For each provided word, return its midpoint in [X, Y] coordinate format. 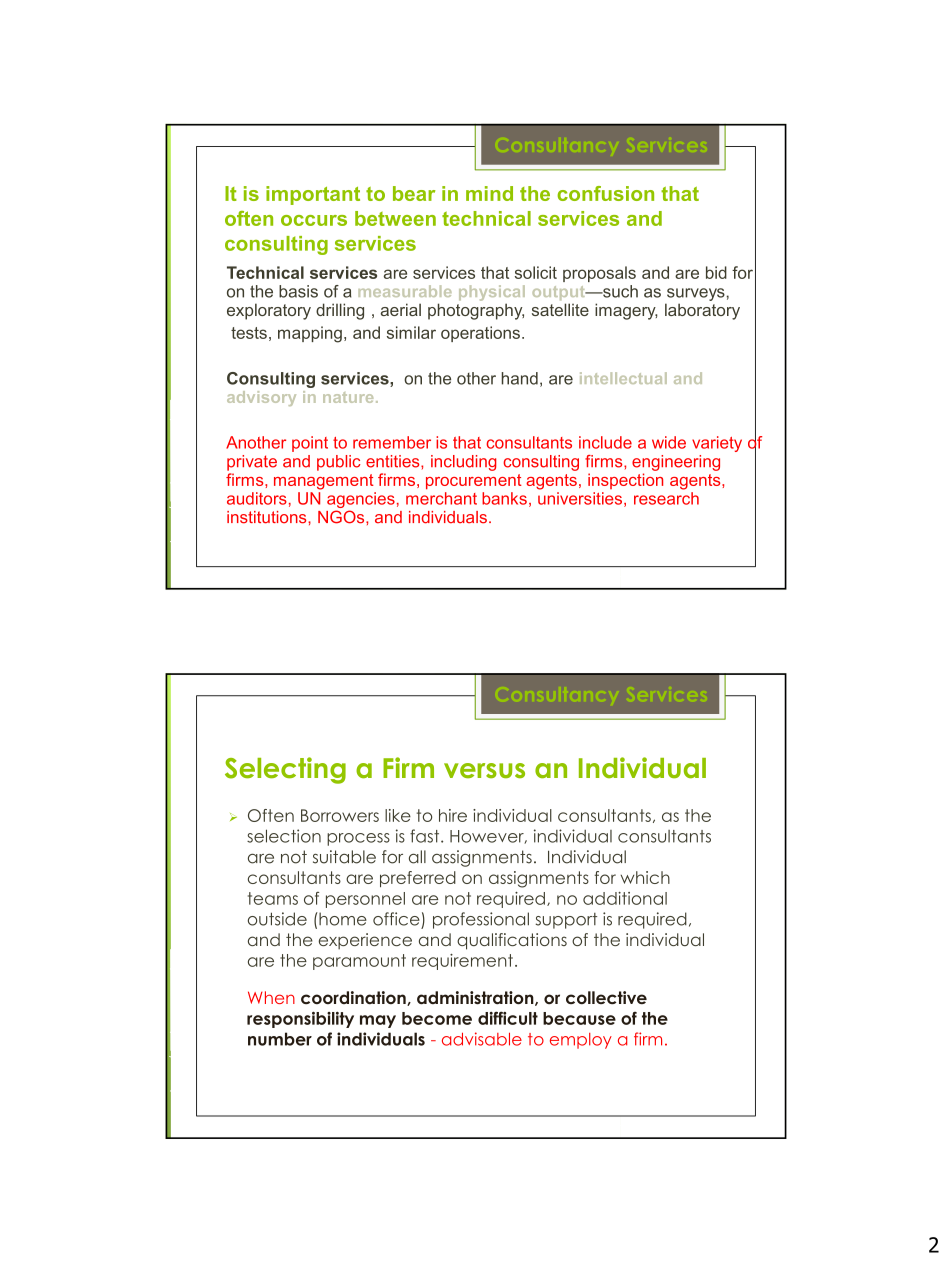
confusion [605, 193]
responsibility [300, 1019]
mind [489, 193]
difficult [508, 1018]
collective [606, 997]
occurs [314, 220]
